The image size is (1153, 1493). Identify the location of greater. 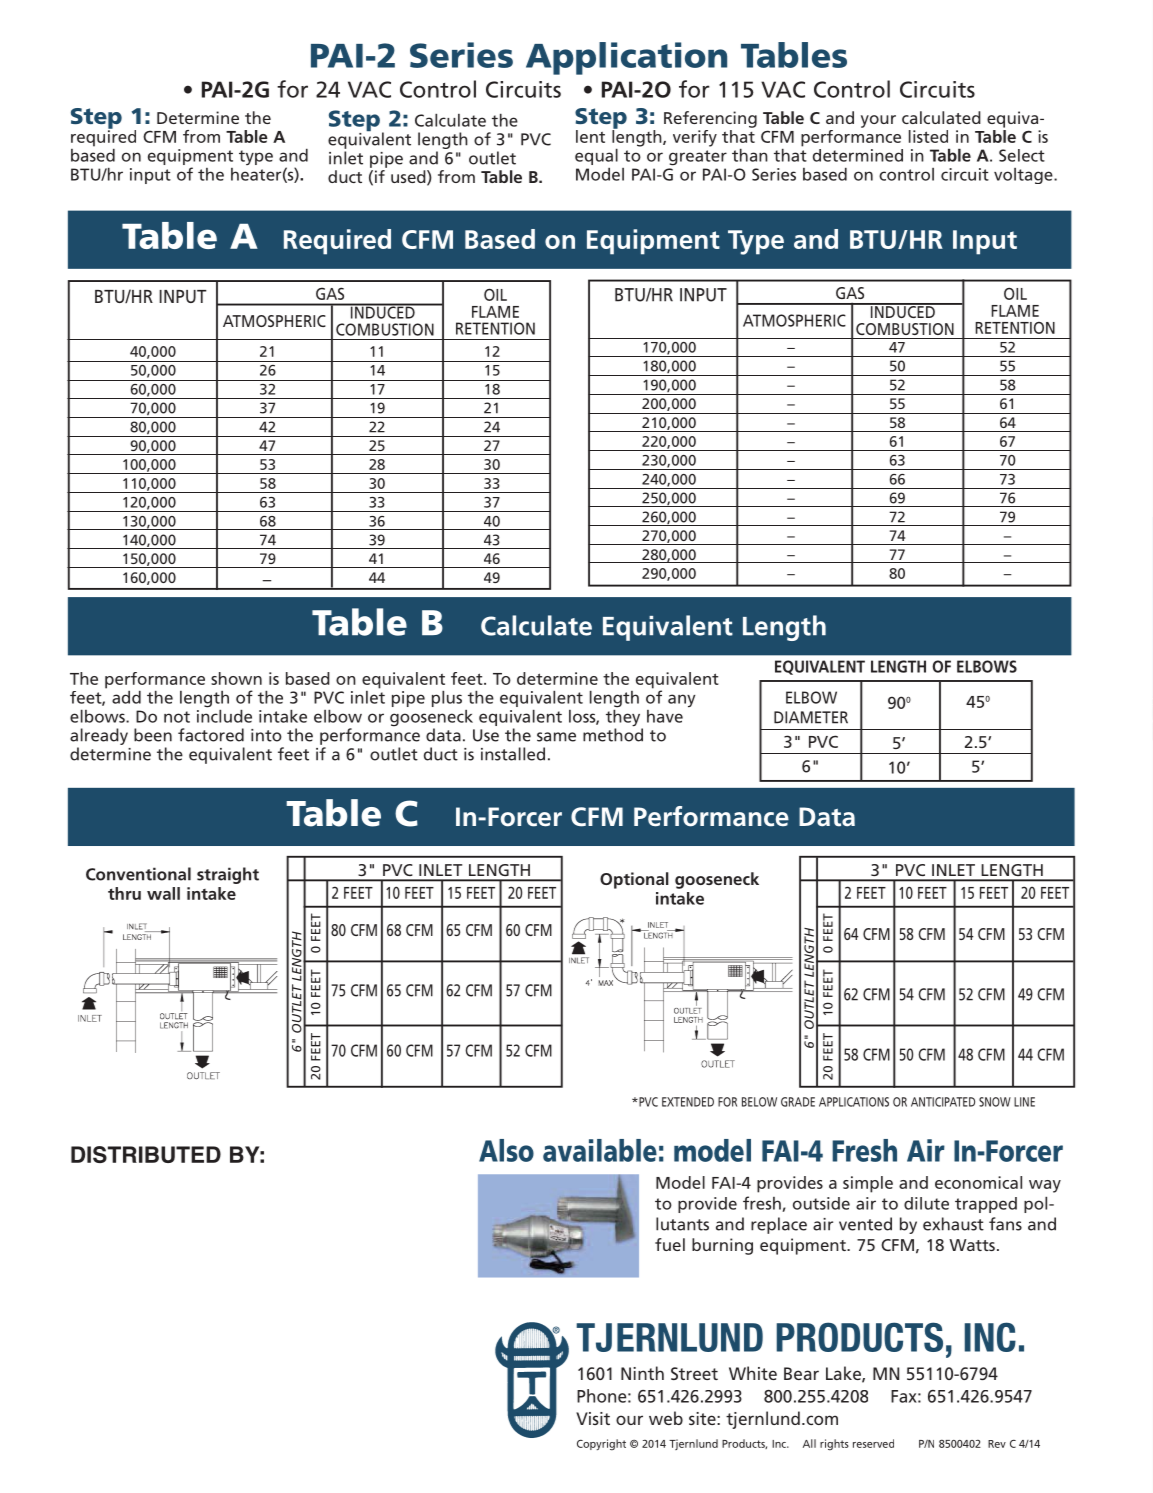
(698, 158).
